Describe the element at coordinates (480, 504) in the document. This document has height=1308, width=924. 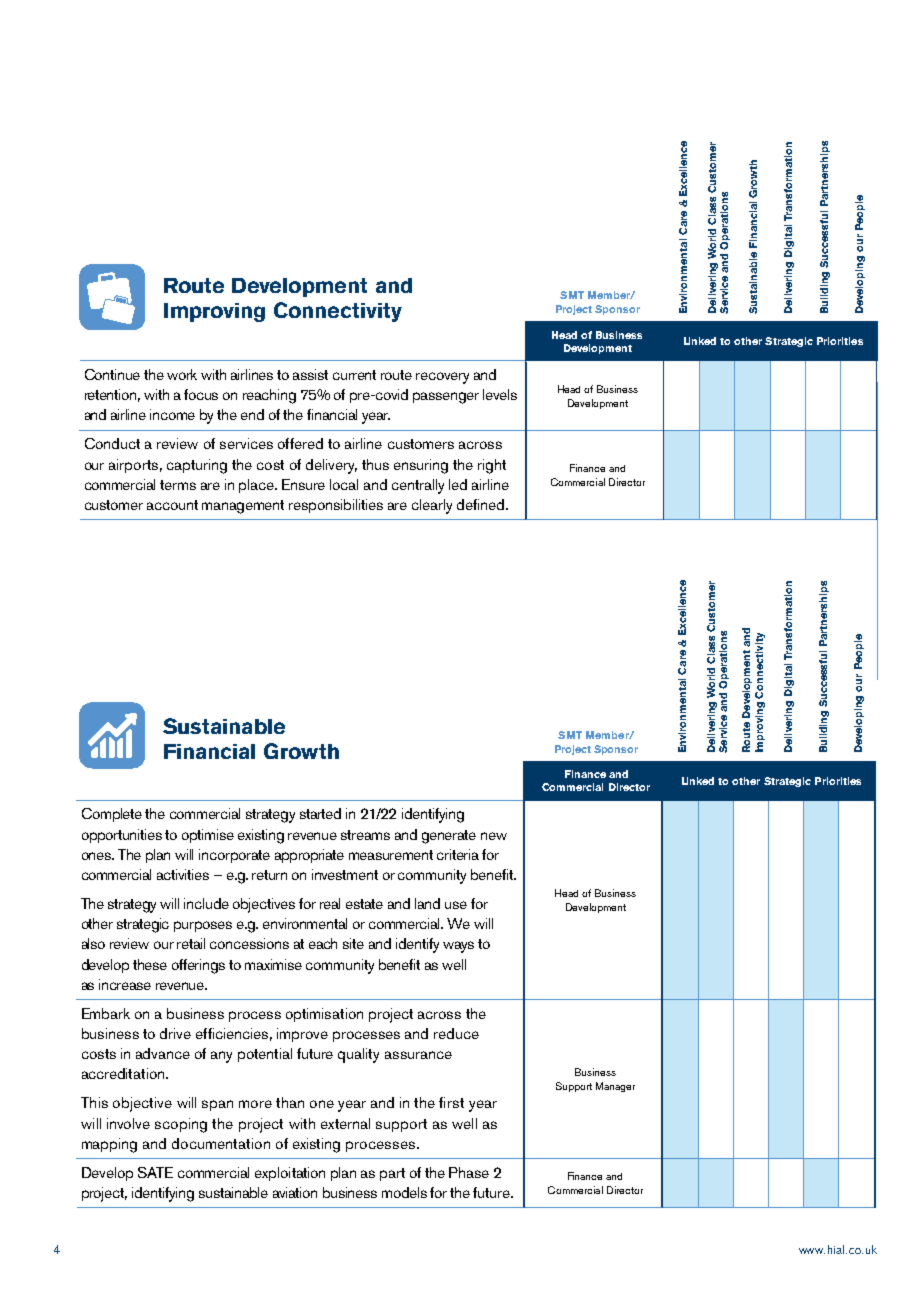
I see `defined` at that location.
